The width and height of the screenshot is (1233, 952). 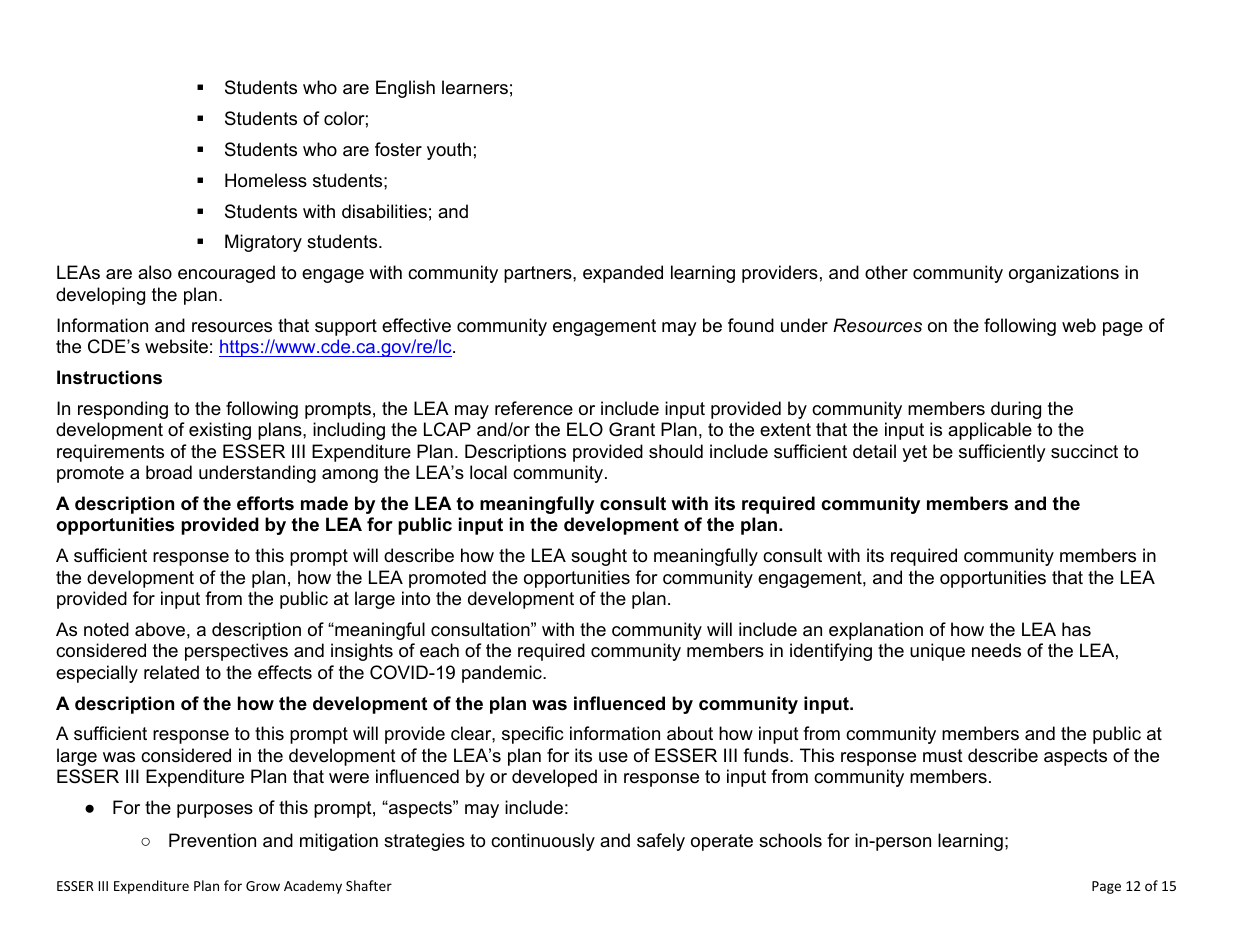 What do you see at coordinates (265, 503) in the screenshot?
I see `efforts` at bounding box center [265, 503].
